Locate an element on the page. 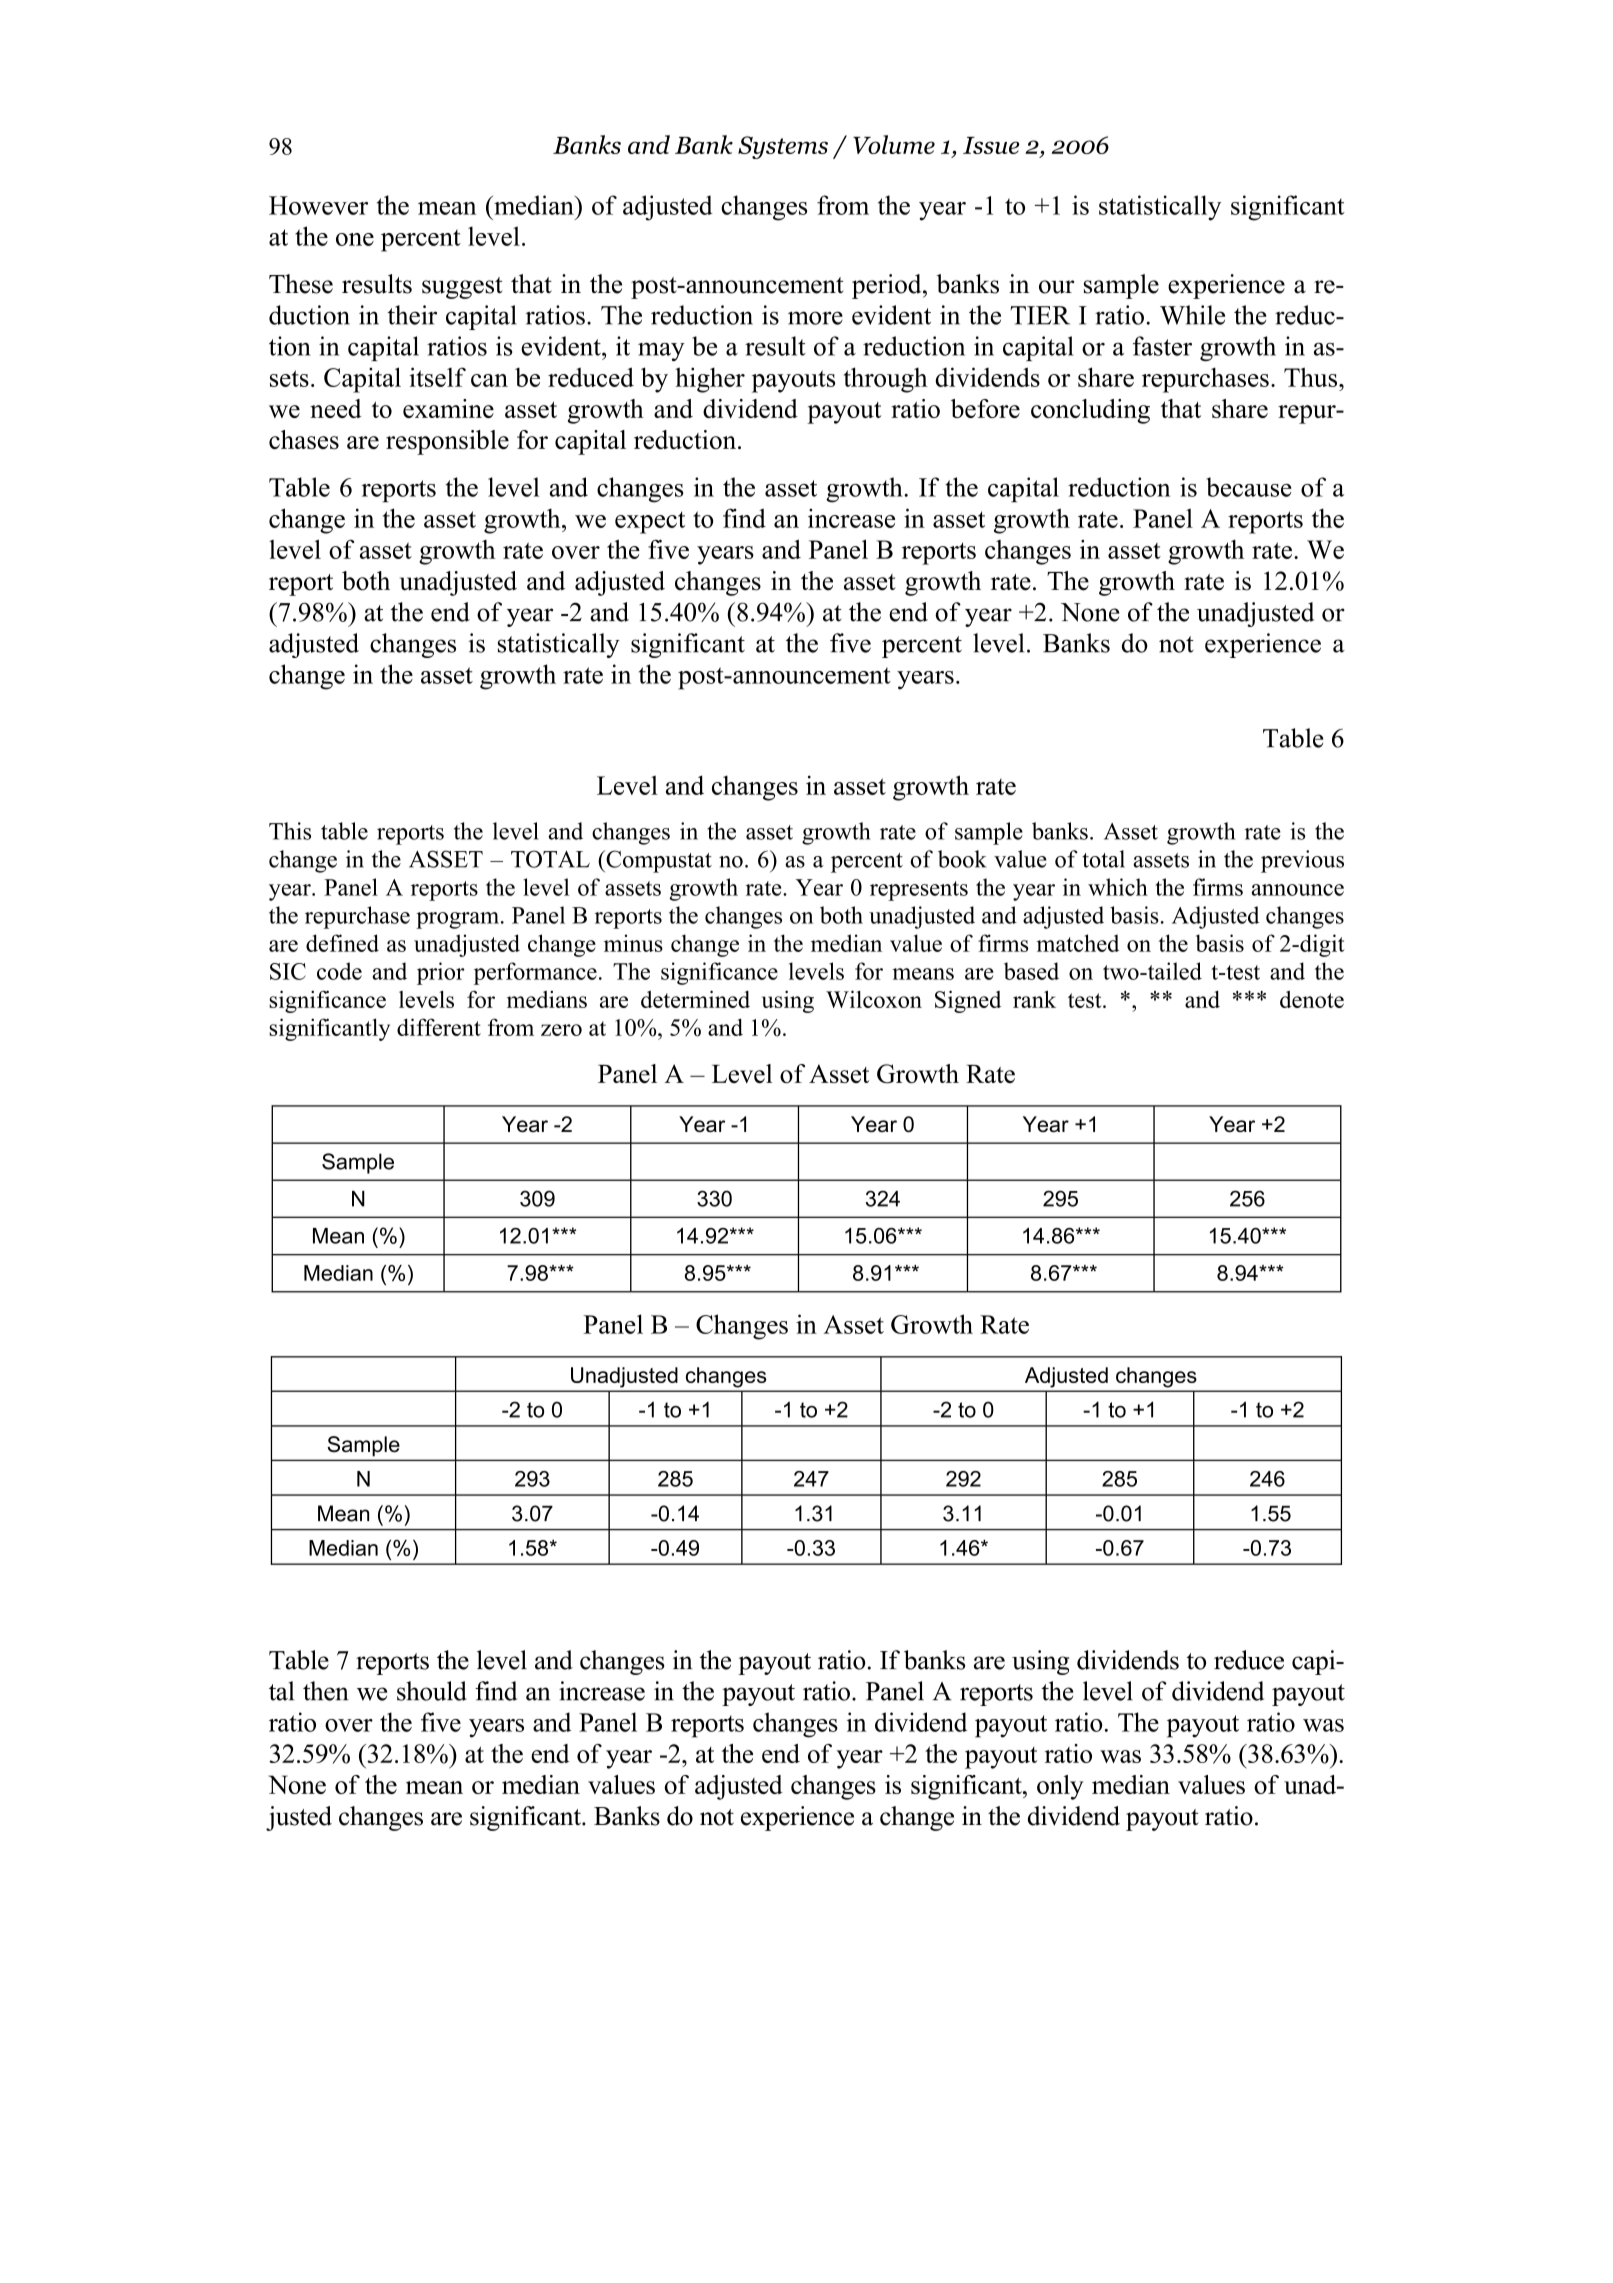 Image resolution: width=1613 pixels, height=2283 pixels. expect is located at coordinates (650, 522).
